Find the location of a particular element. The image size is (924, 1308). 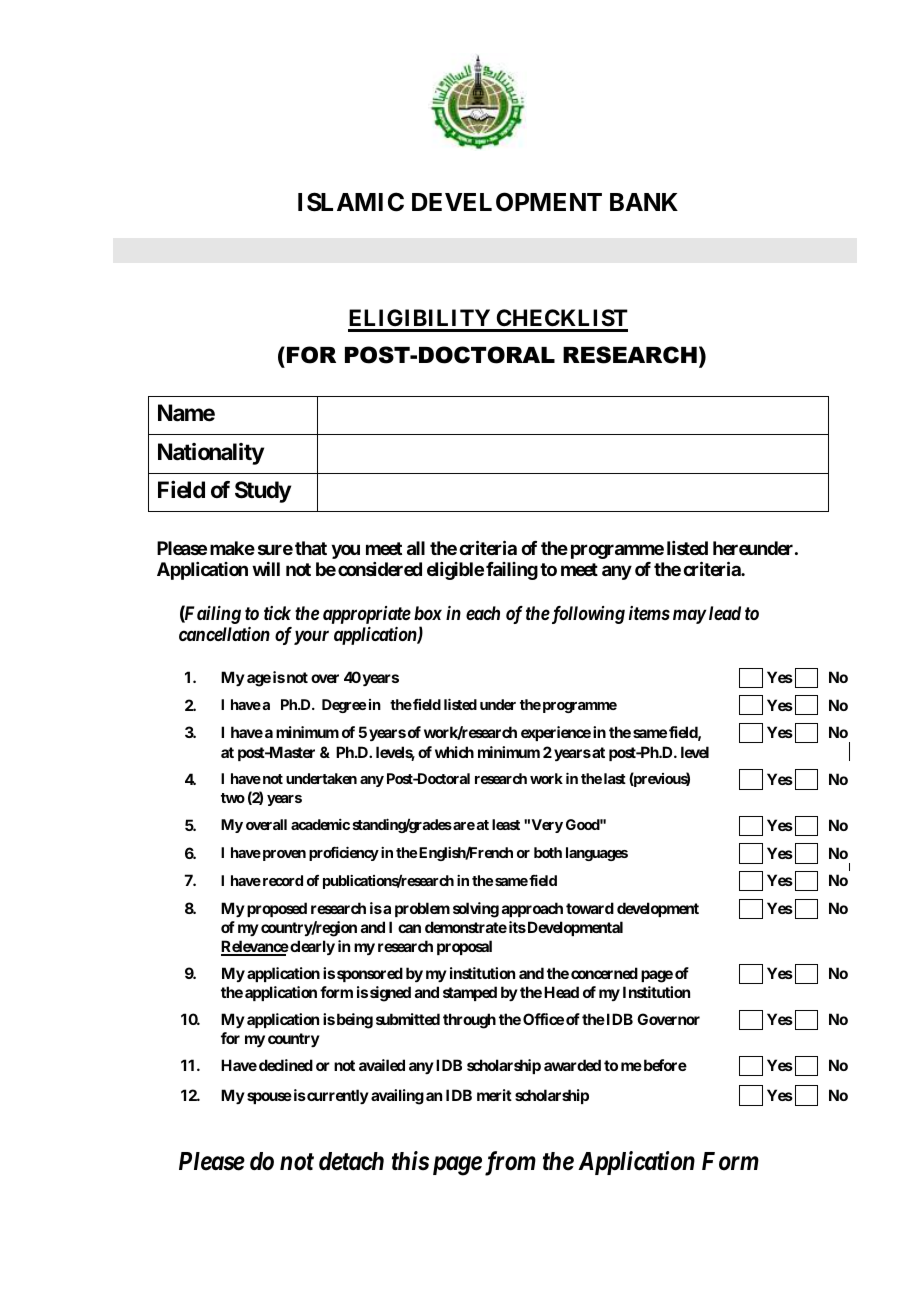

merit is located at coordinates (494, 1095).
